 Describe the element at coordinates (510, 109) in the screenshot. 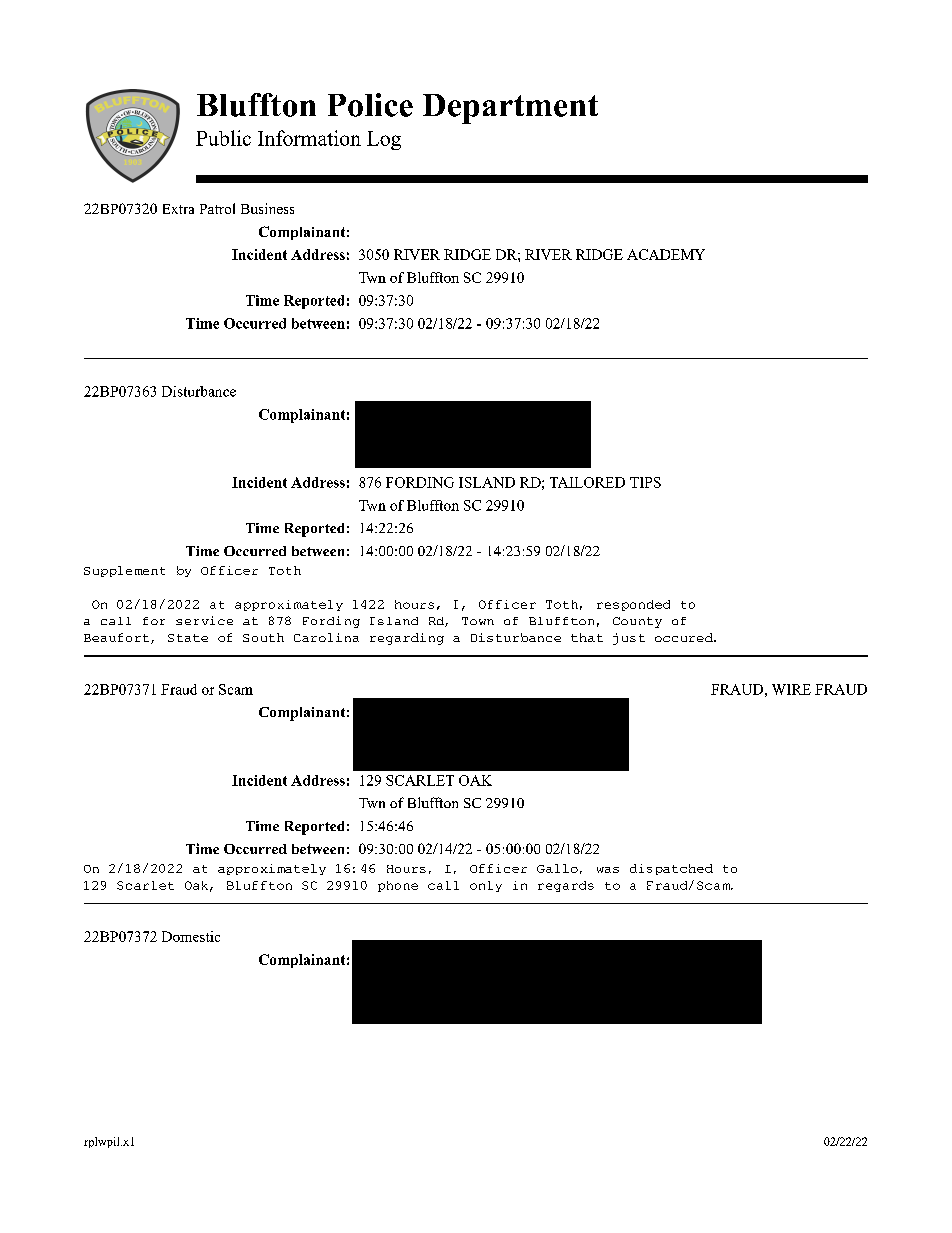

I see `Department` at that location.
